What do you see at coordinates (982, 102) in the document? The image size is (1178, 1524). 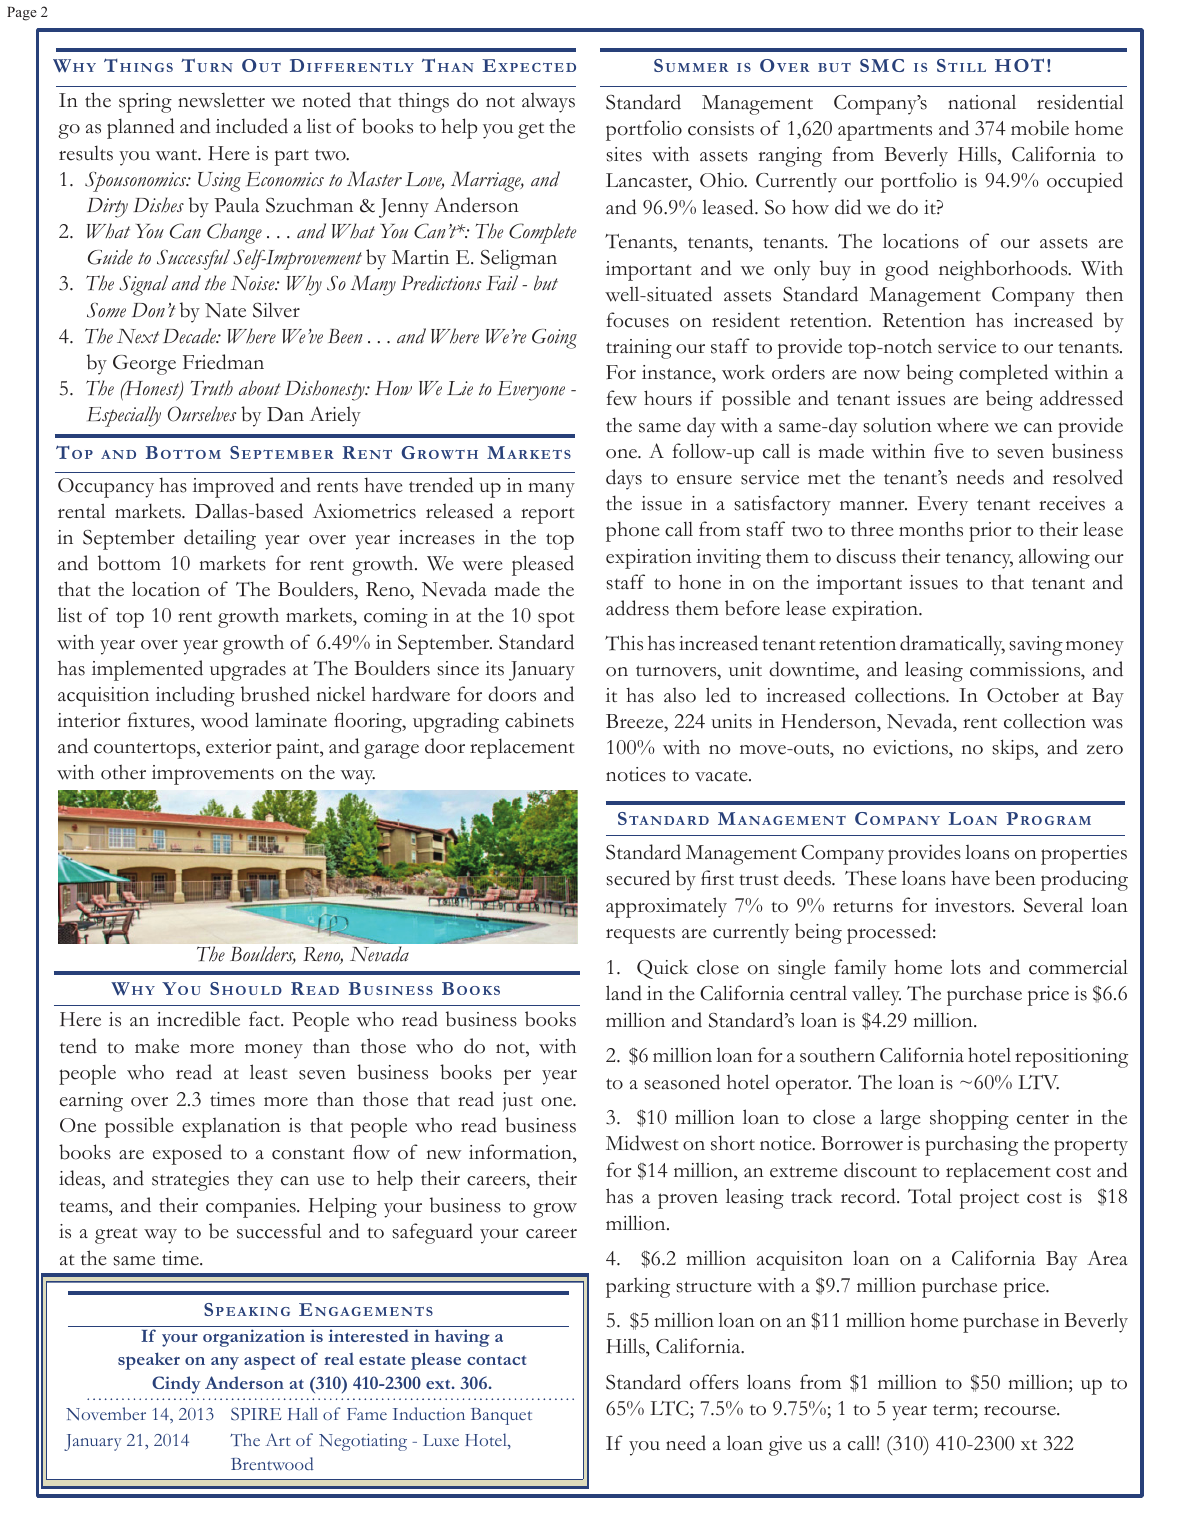 I see `national` at bounding box center [982, 102].
